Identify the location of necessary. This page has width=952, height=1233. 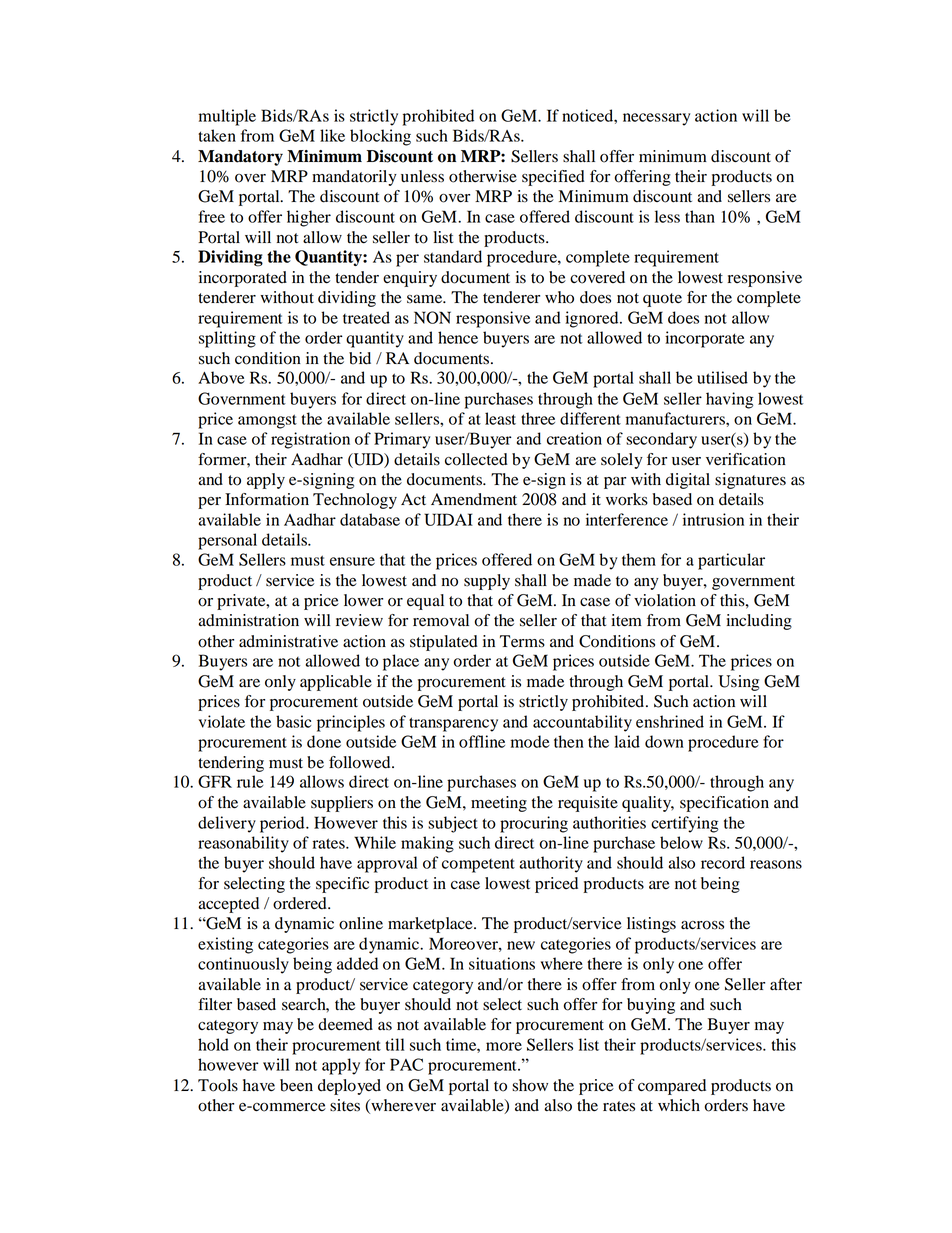
(656, 119).
